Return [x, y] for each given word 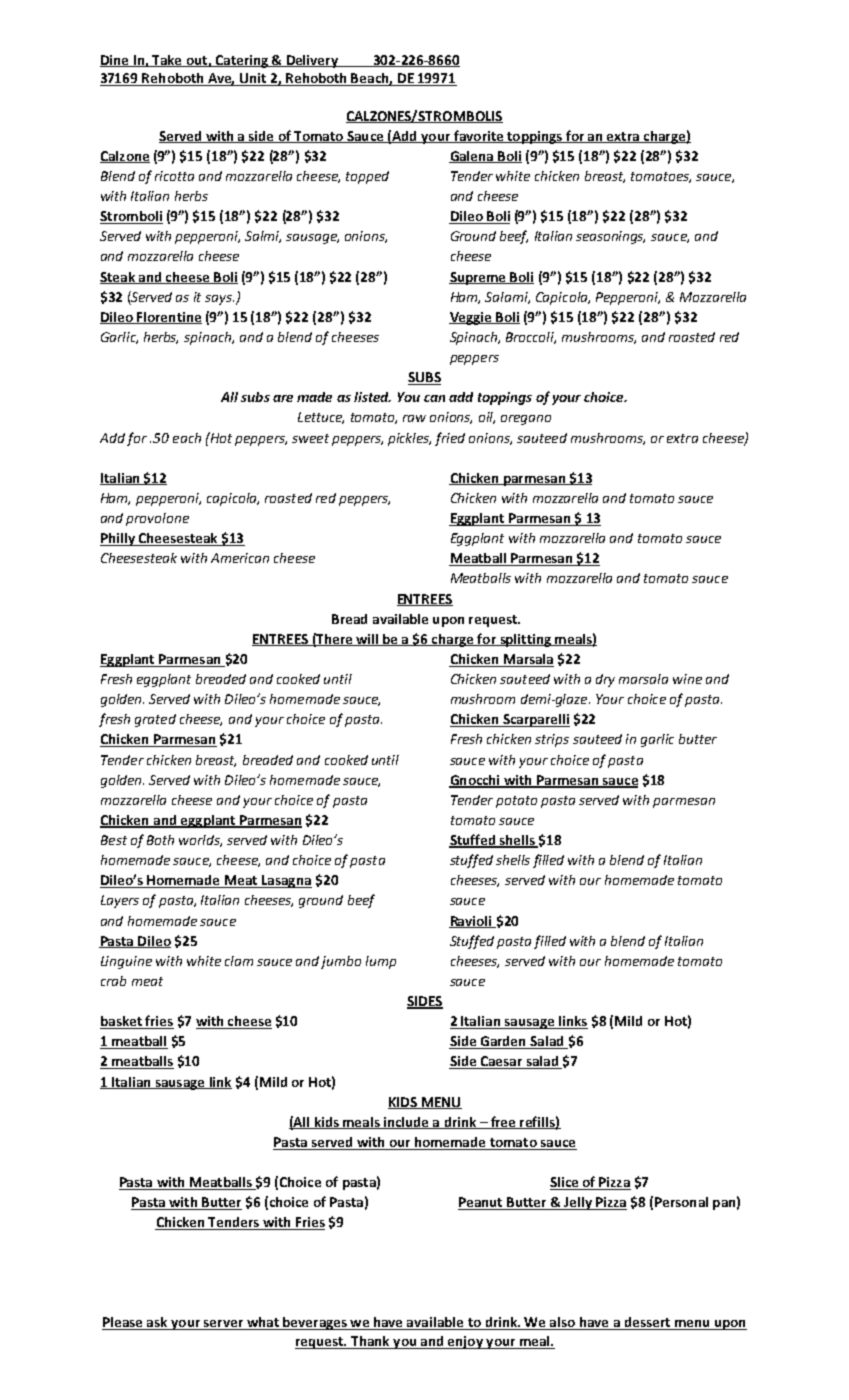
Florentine [168, 318]
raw [414, 418]
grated [155, 720]
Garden [503, 1042]
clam [239, 961]
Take [167, 61]
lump [381, 962]
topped [367, 177]
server [223, 1325]
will [367, 640]
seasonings [610, 237]
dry [605, 680]
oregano [526, 420]
